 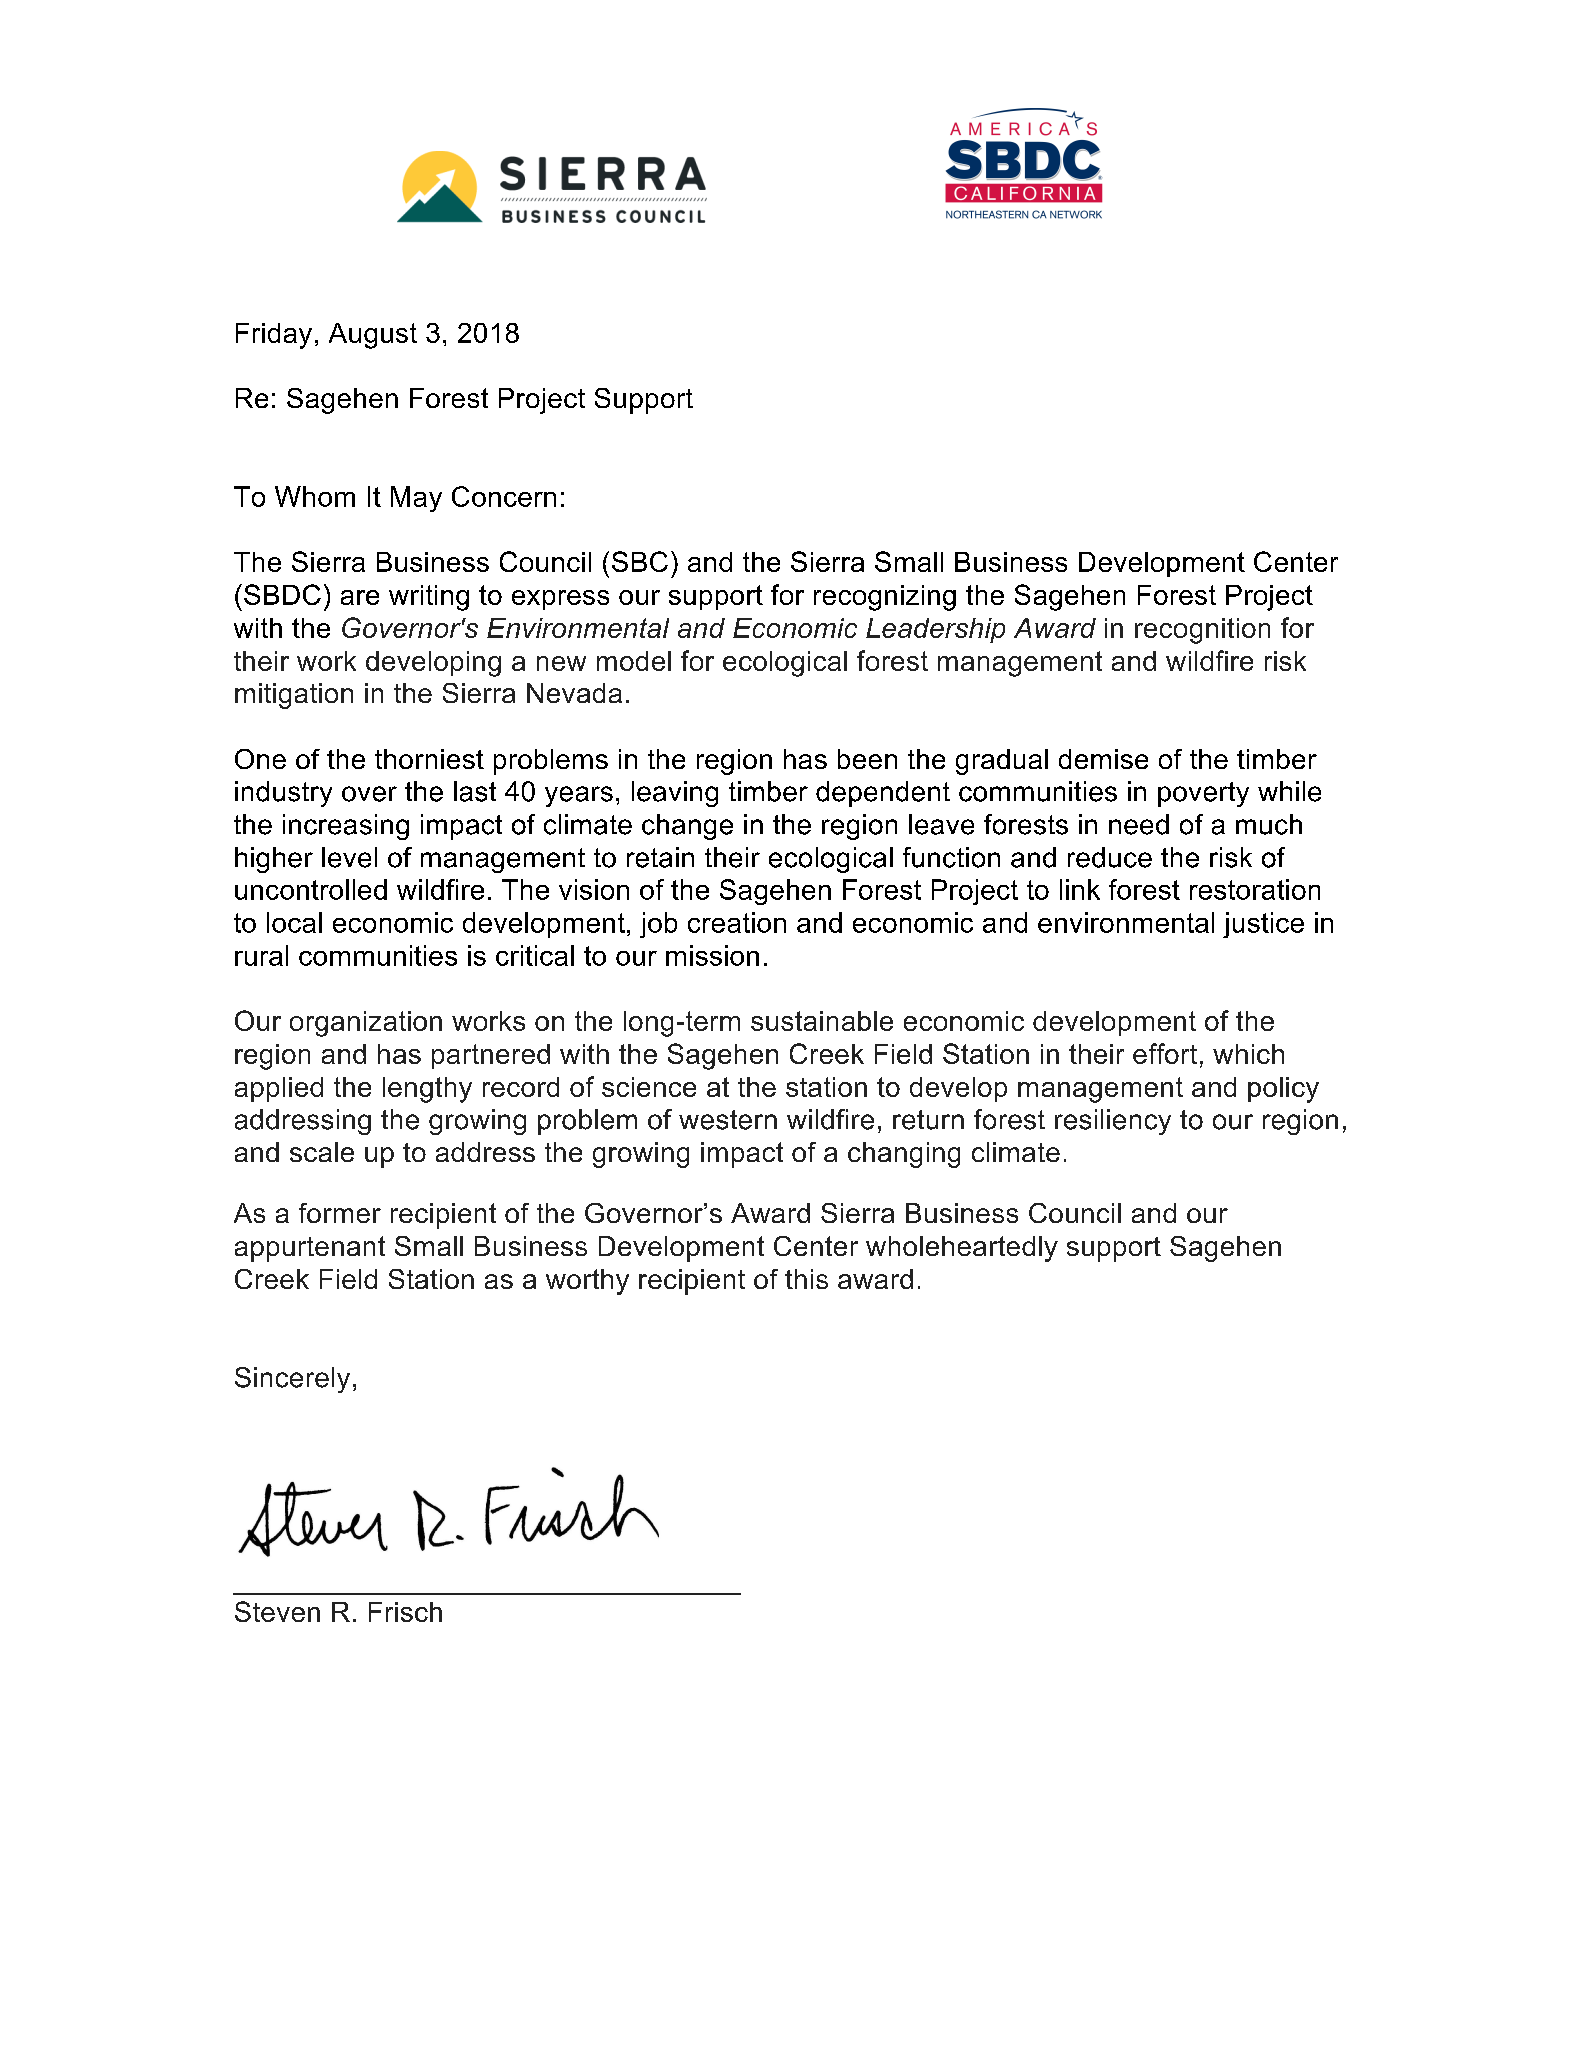 What do you see at coordinates (867, 759) in the document?
I see `been` at bounding box center [867, 759].
